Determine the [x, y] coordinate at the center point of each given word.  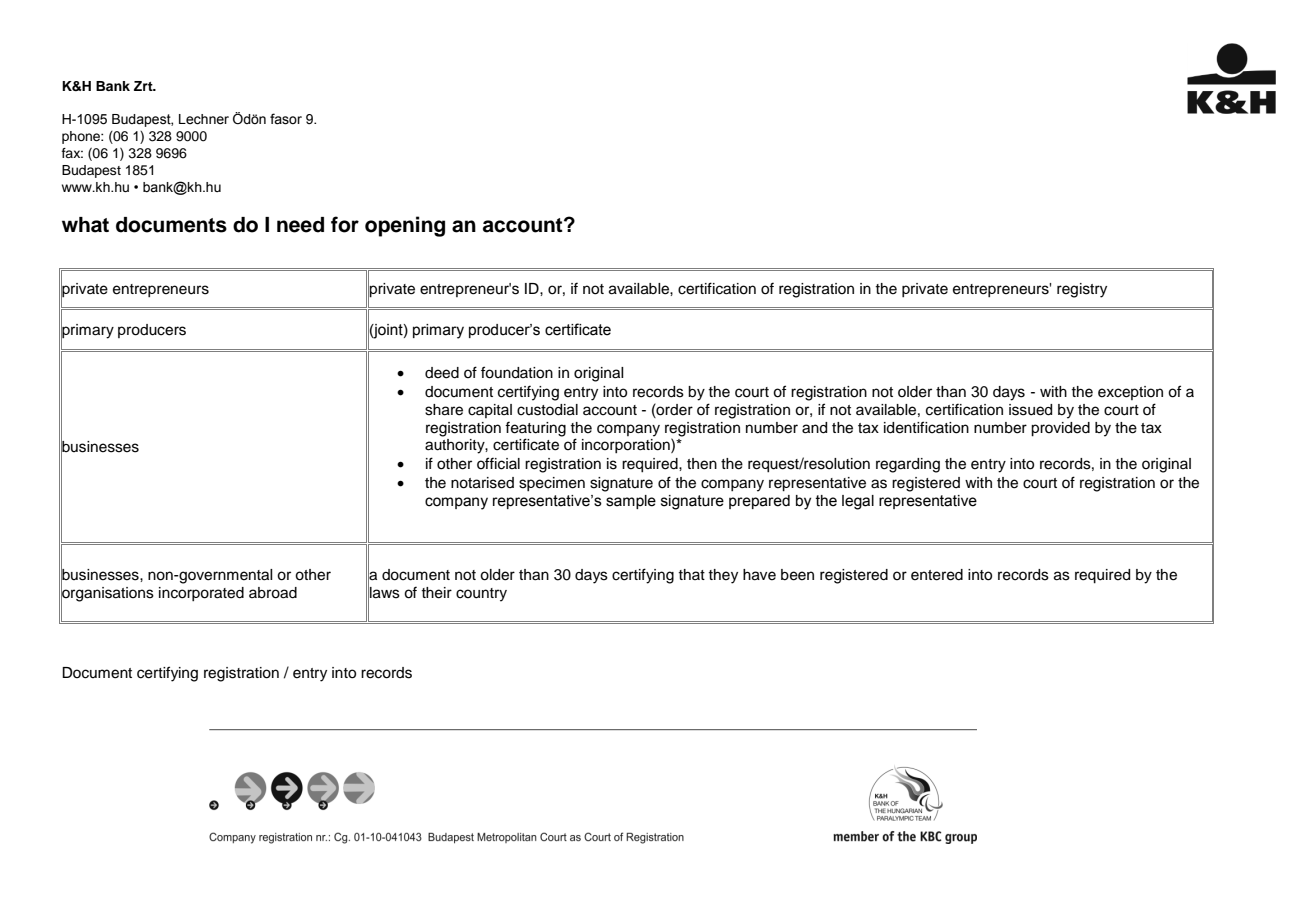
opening [405, 226]
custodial [547, 410]
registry [1082, 290]
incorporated [201, 594]
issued [1030, 410]
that [691, 574]
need [300, 225]
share [444, 410]
